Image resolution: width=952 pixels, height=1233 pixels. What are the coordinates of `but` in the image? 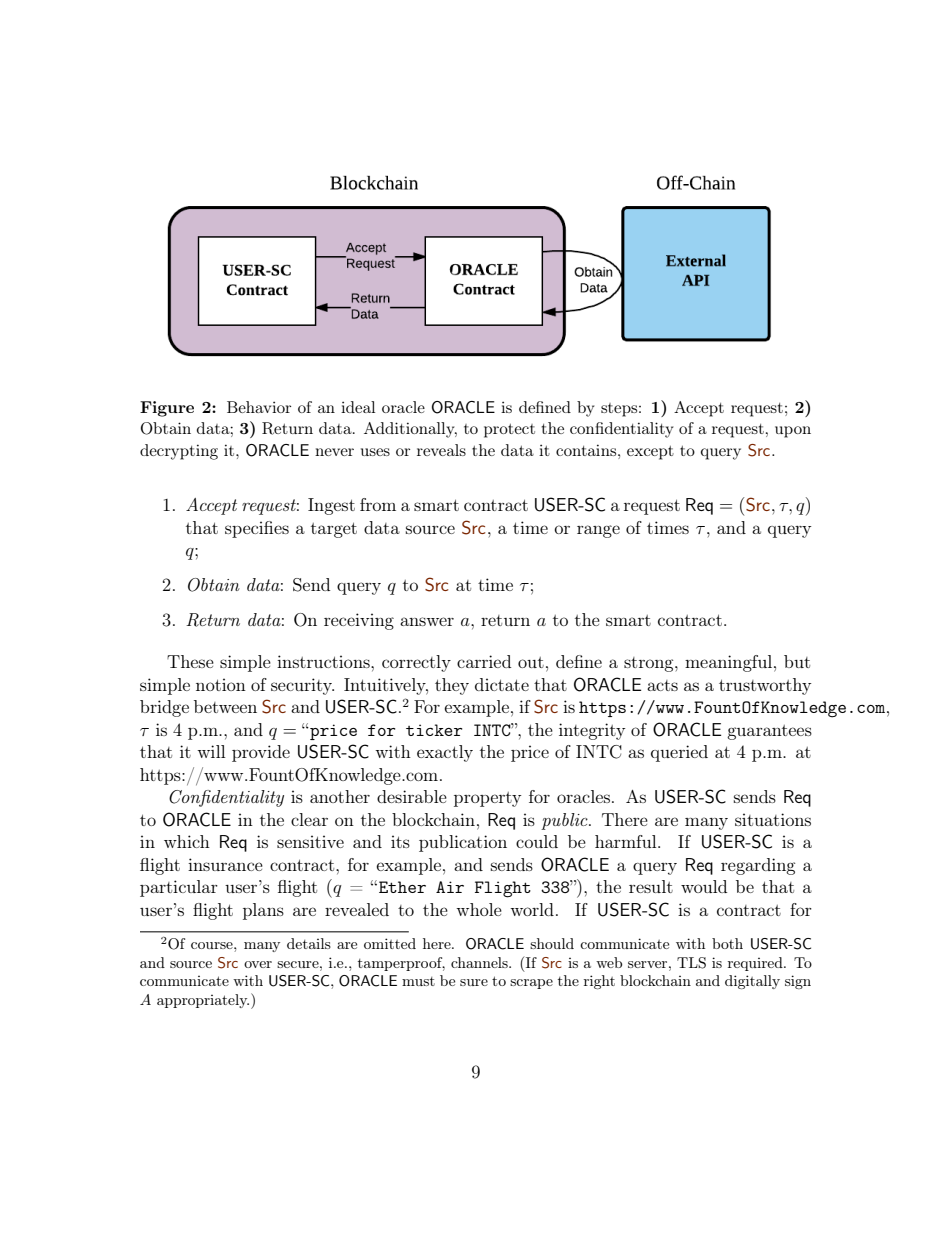 It's located at (797, 661).
